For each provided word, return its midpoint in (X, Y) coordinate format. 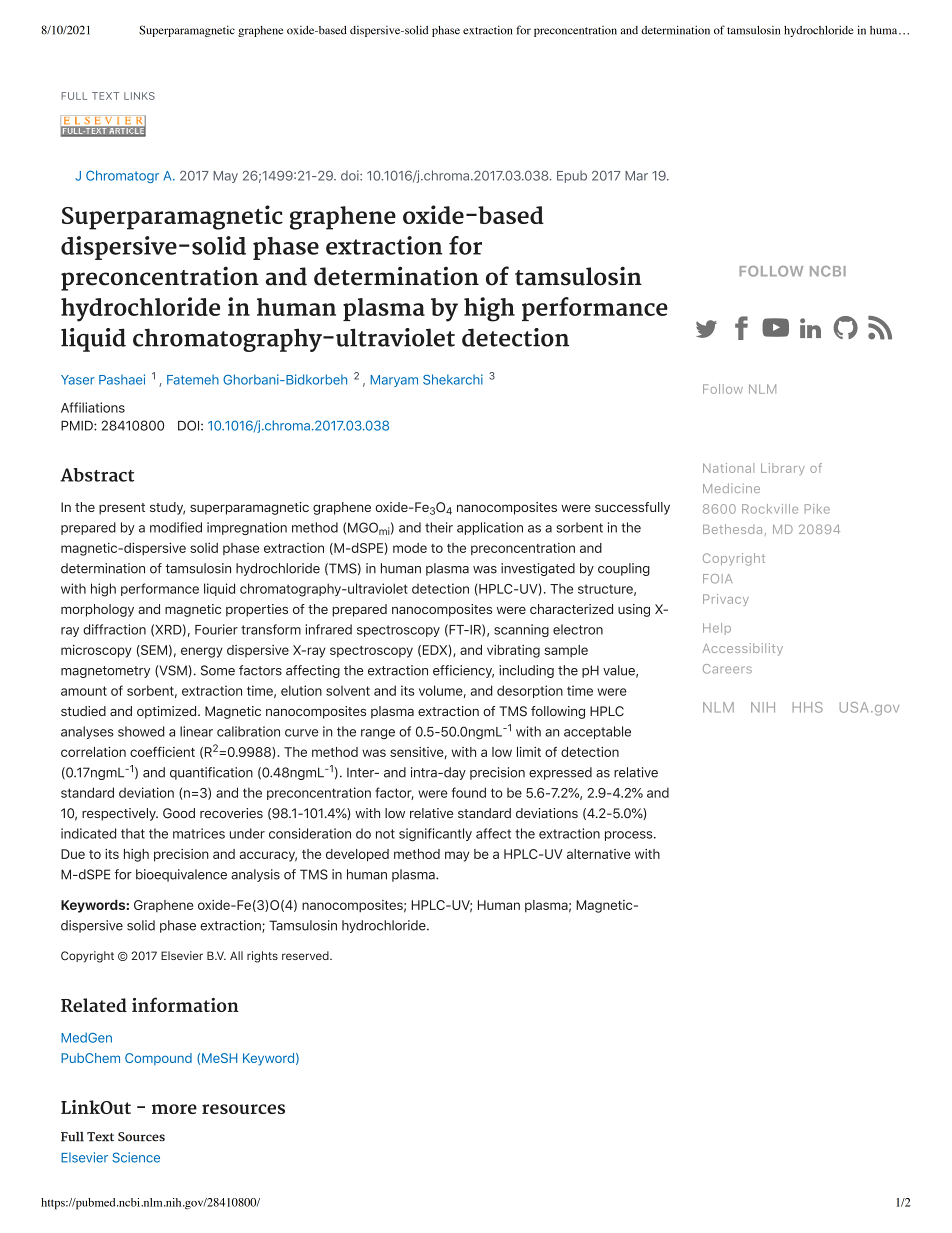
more (174, 1109)
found (469, 792)
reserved (306, 955)
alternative (599, 854)
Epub (572, 176)
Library (783, 469)
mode (410, 548)
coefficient (162, 752)
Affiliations (93, 407)
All (236, 955)
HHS (808, 707)
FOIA (717, 579)
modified (176, 527)
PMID (78, 426)
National (728, 468)
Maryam (394, 381)
